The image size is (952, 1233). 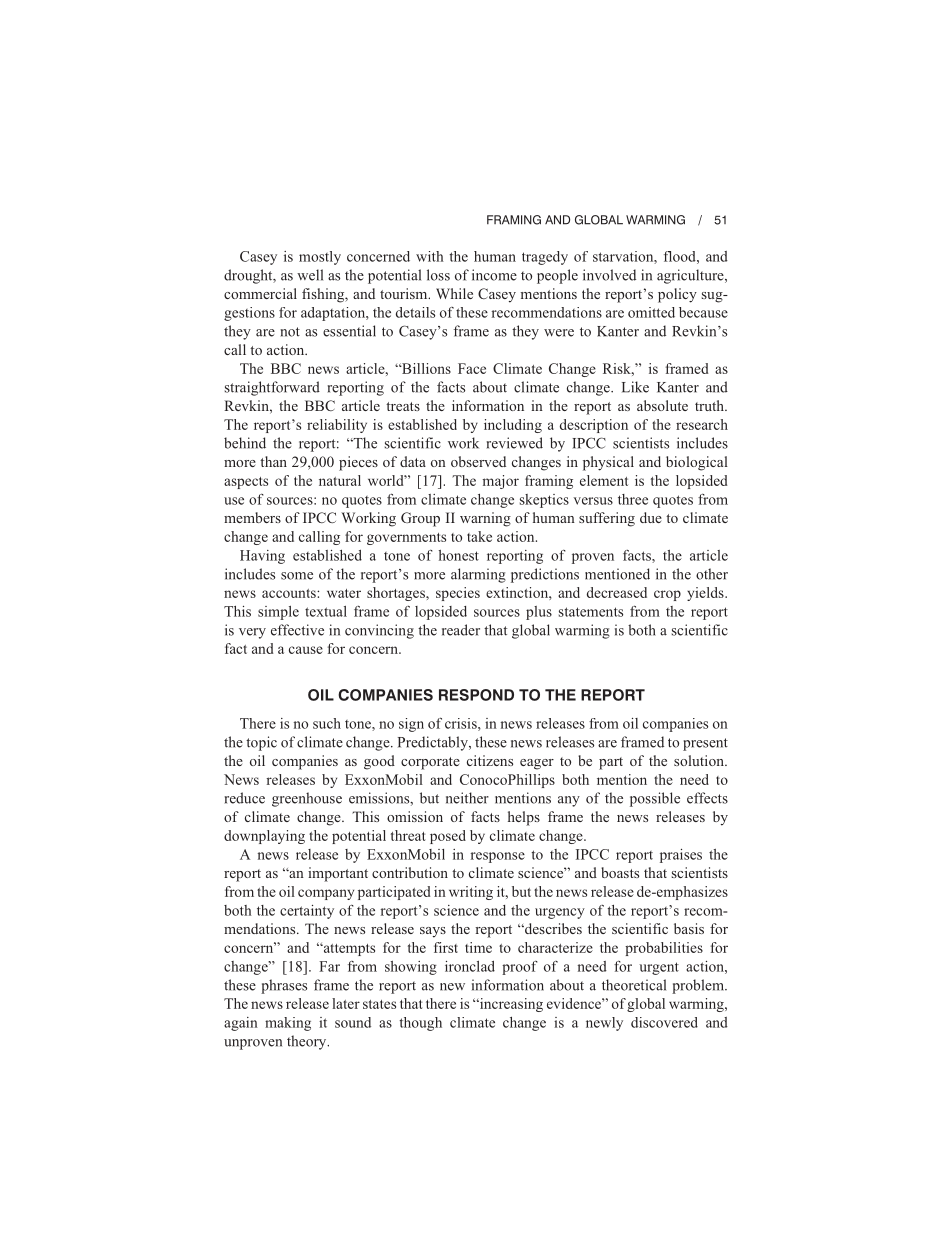 What do you see at coordinates (705, 744) in the screenshot?
I see `present` at bounding box center [705, 744].
